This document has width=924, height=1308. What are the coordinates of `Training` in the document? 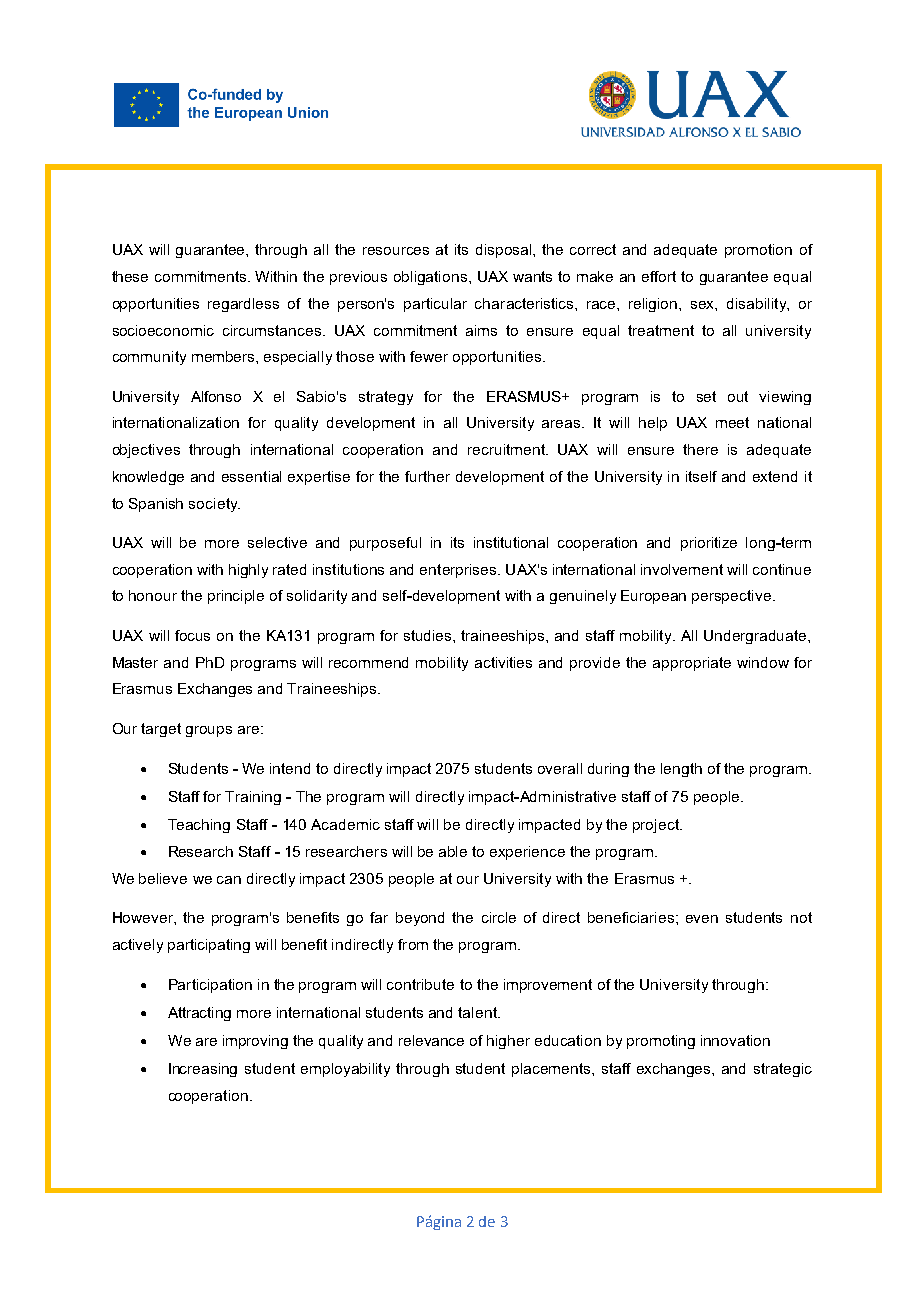 It's located at (253, 798).
